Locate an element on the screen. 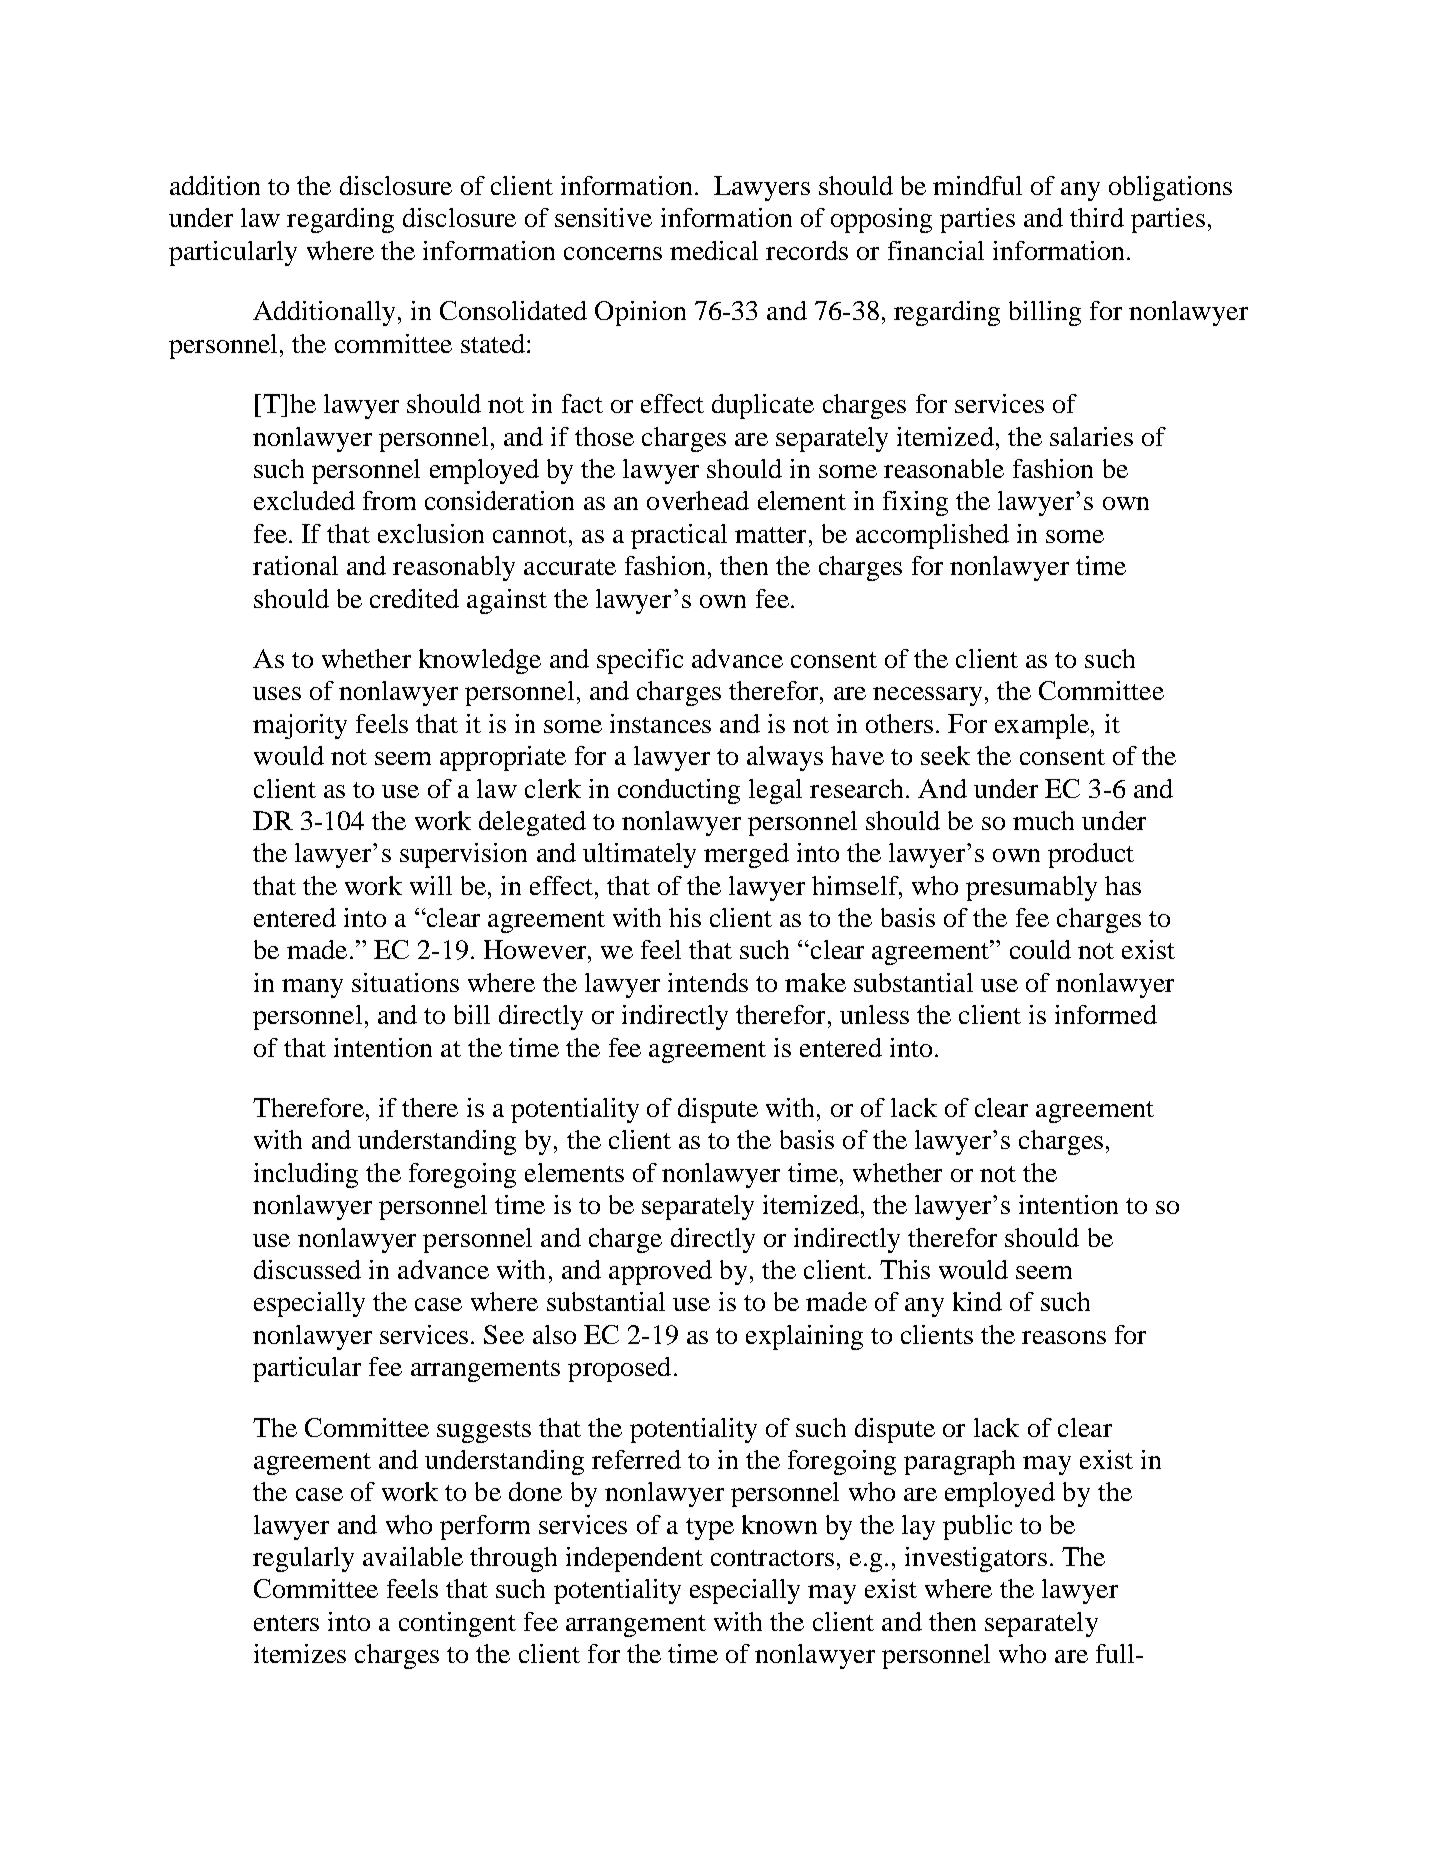 The image size is (1436, 1858). knowledge is located at coordinates (480, 661).
